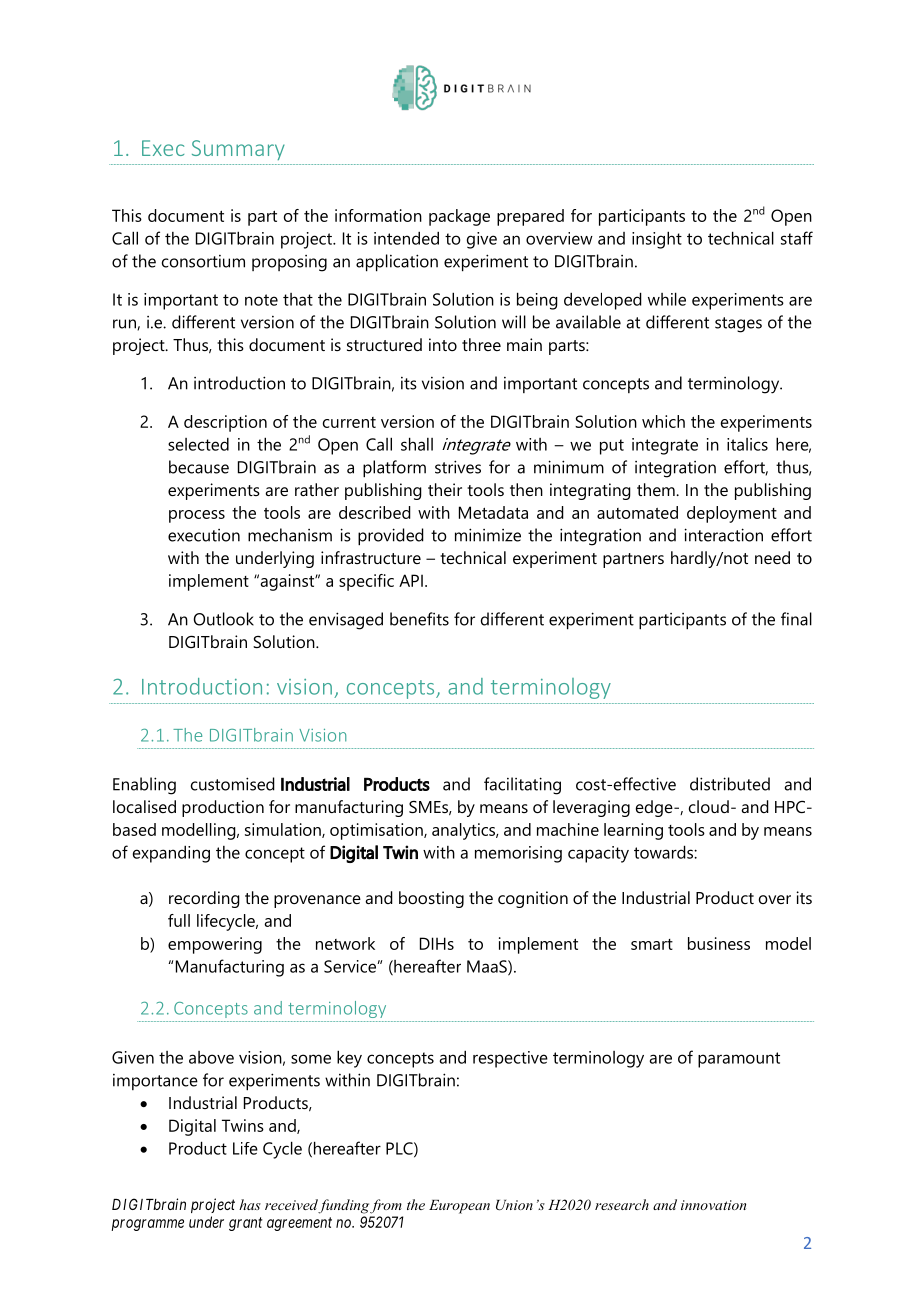  What do you see at coordinates (657, 240) in the document?
I see `insight` at bounding box center [657, 240].
